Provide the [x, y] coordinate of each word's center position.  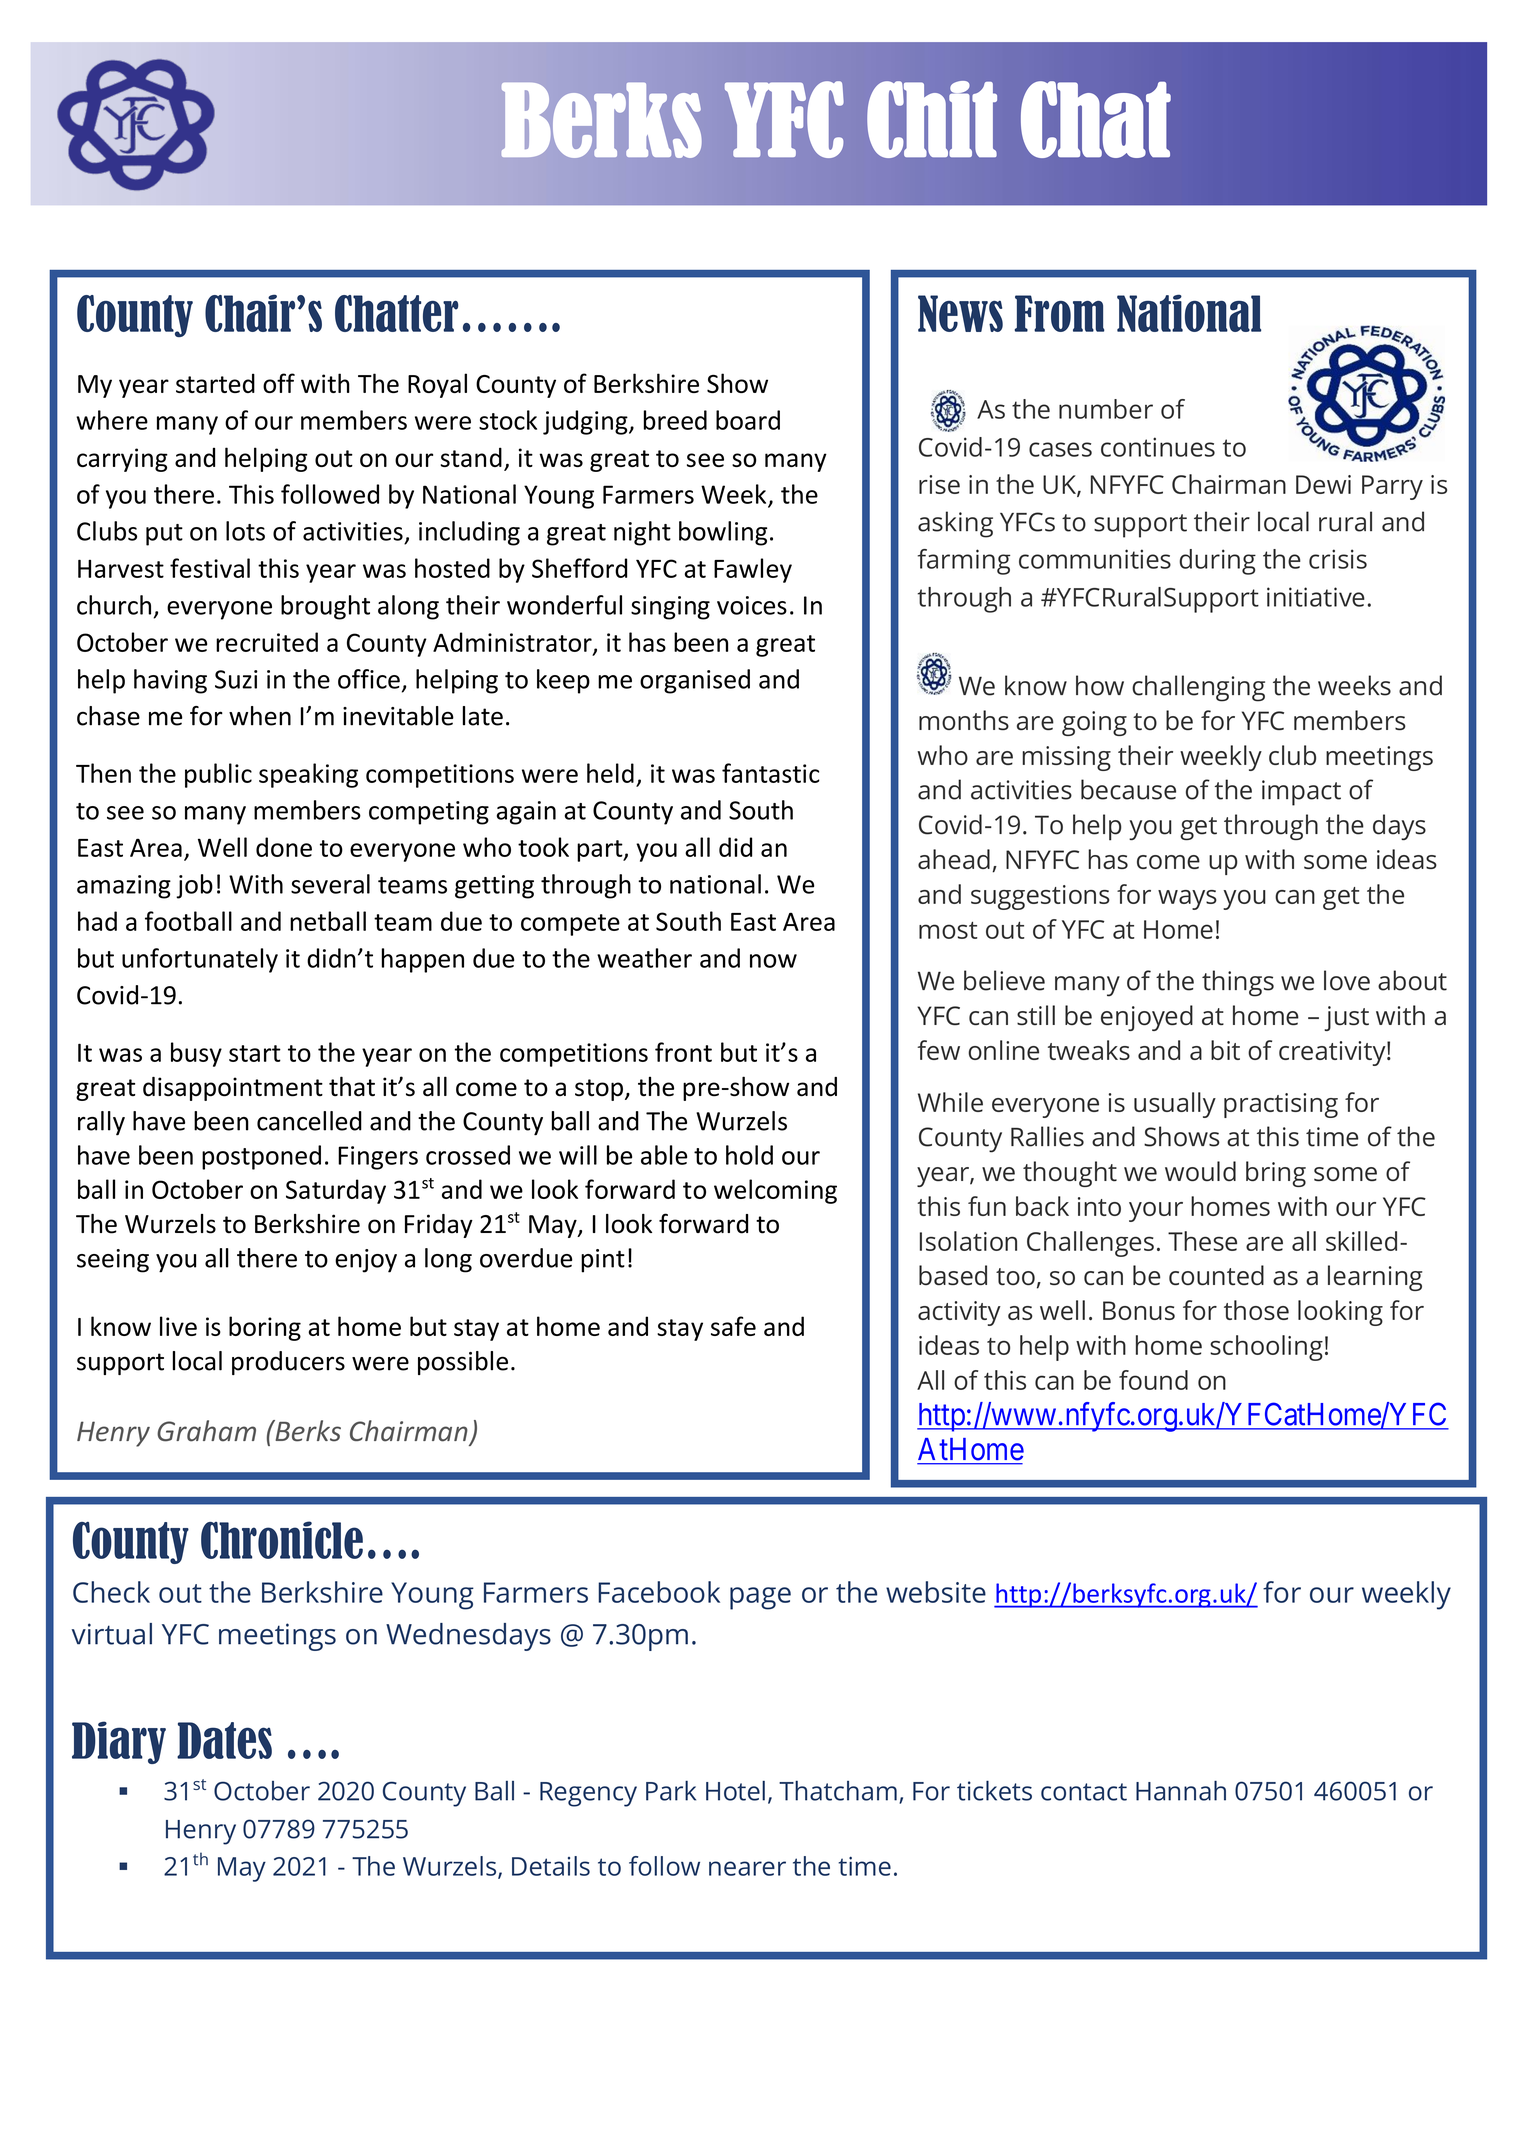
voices [752, 605]
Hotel [735, 1791]
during [1217, 562]
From [1060, 313]
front [683, 1052]
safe [733, 1326]
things [1238, 983]
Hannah [1181, 1790]
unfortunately [200, 960]
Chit [932, 119]
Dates [224, 1740]
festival [210, 568]
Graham [206, 1431]
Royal [437, 385]
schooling [1266, 1348]
